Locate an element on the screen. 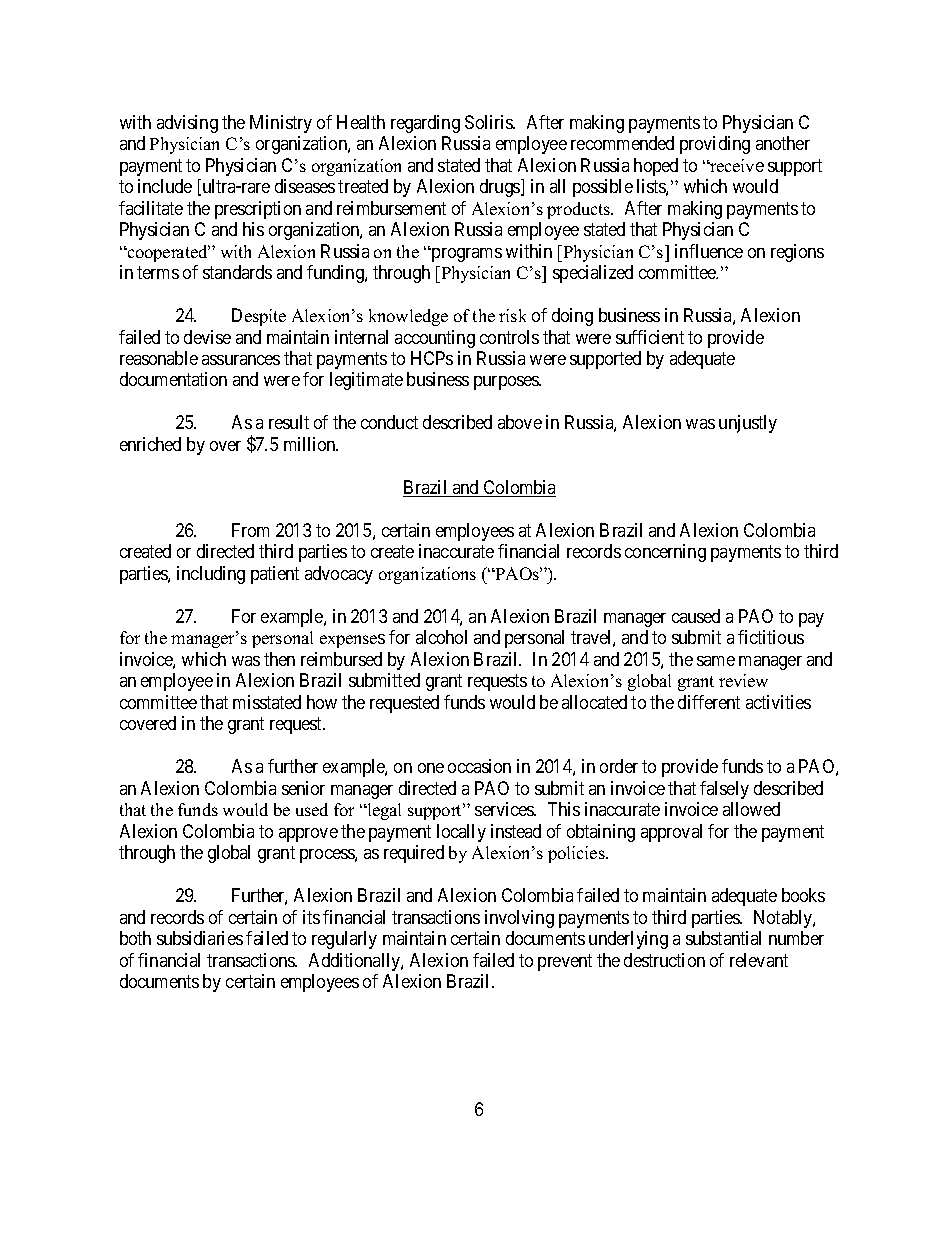  From is located at coordinates (250, 530).
